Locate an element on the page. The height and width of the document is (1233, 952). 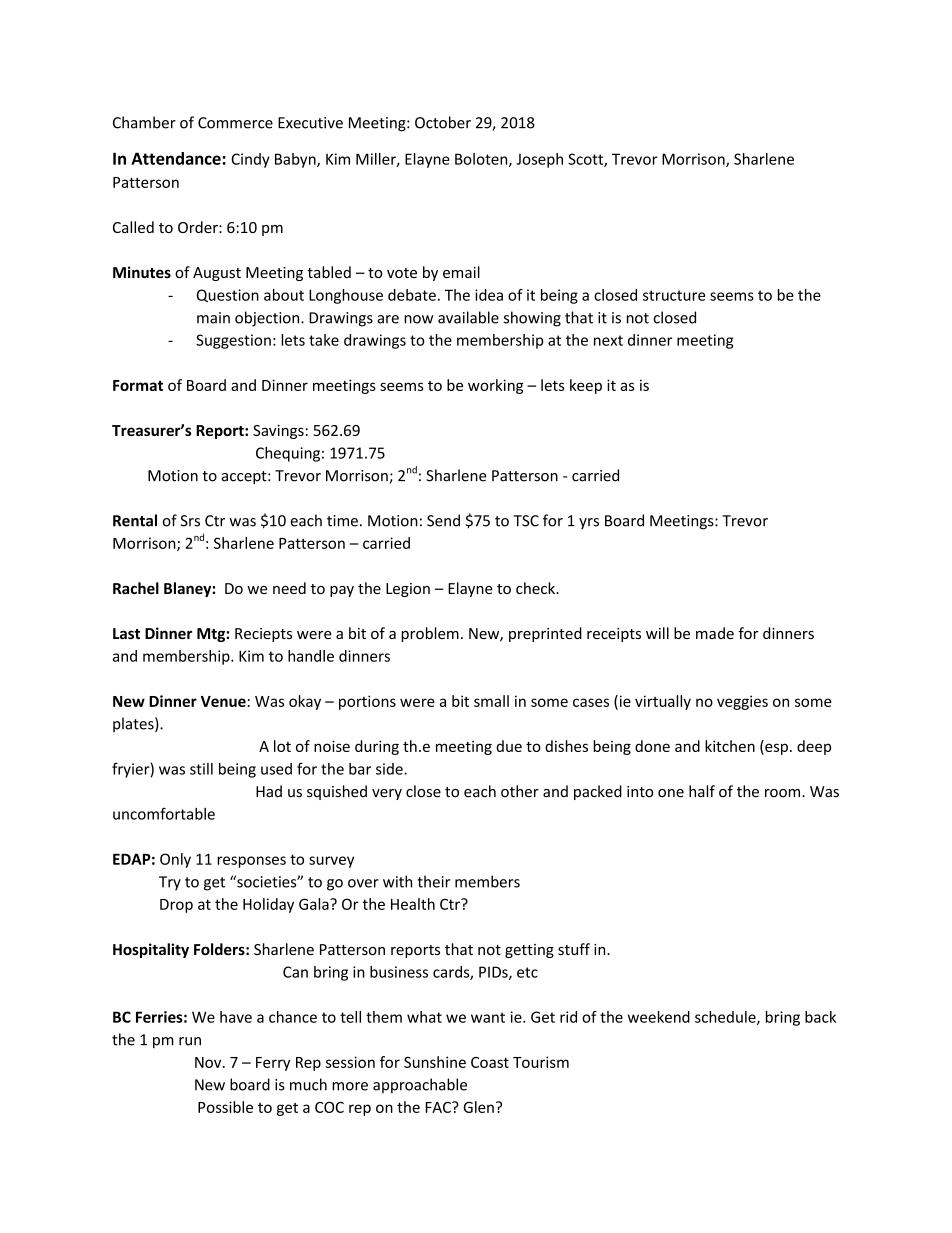
yrs is located at coordinates (589, 523).
